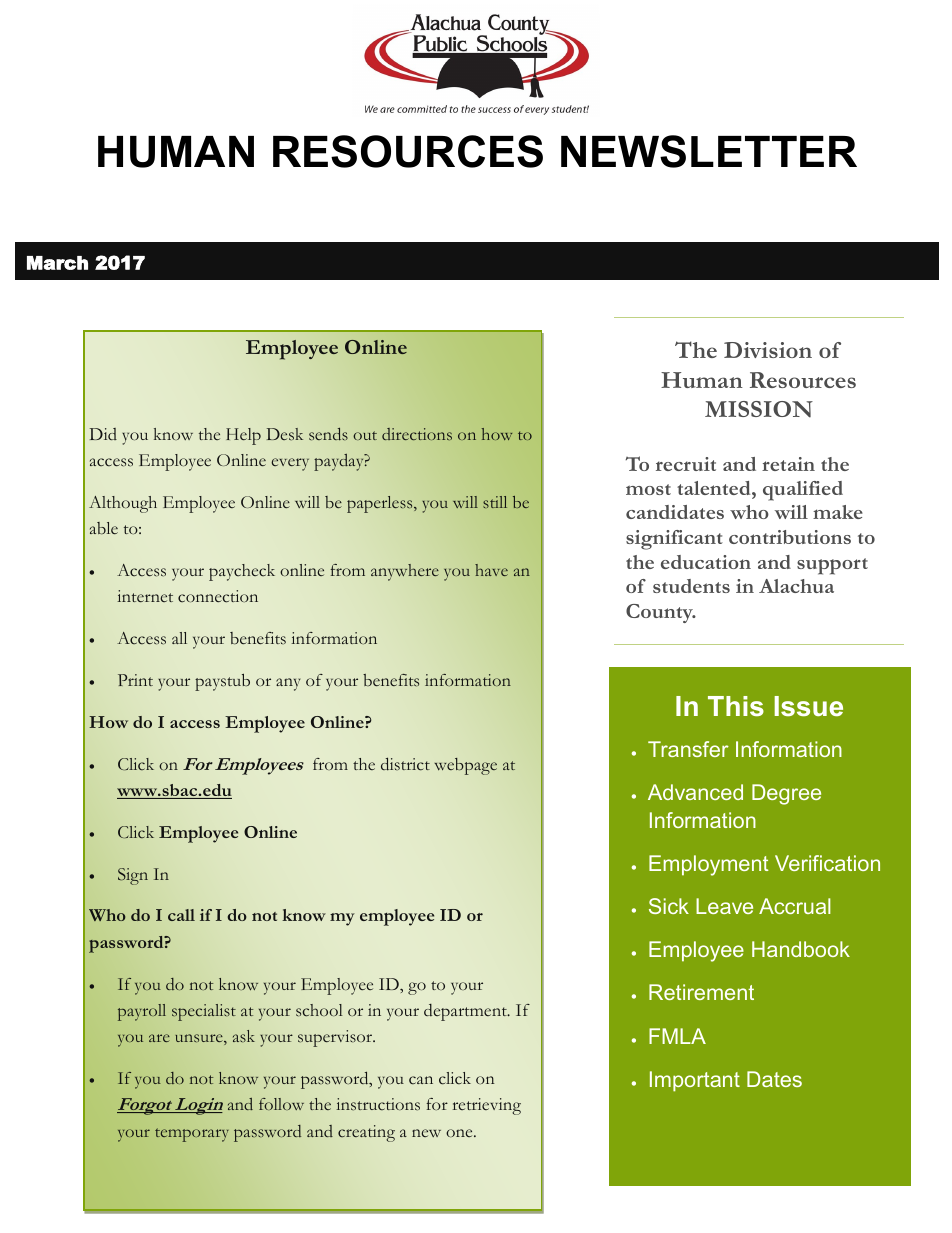  I want to click on March, so click(57, 263).
